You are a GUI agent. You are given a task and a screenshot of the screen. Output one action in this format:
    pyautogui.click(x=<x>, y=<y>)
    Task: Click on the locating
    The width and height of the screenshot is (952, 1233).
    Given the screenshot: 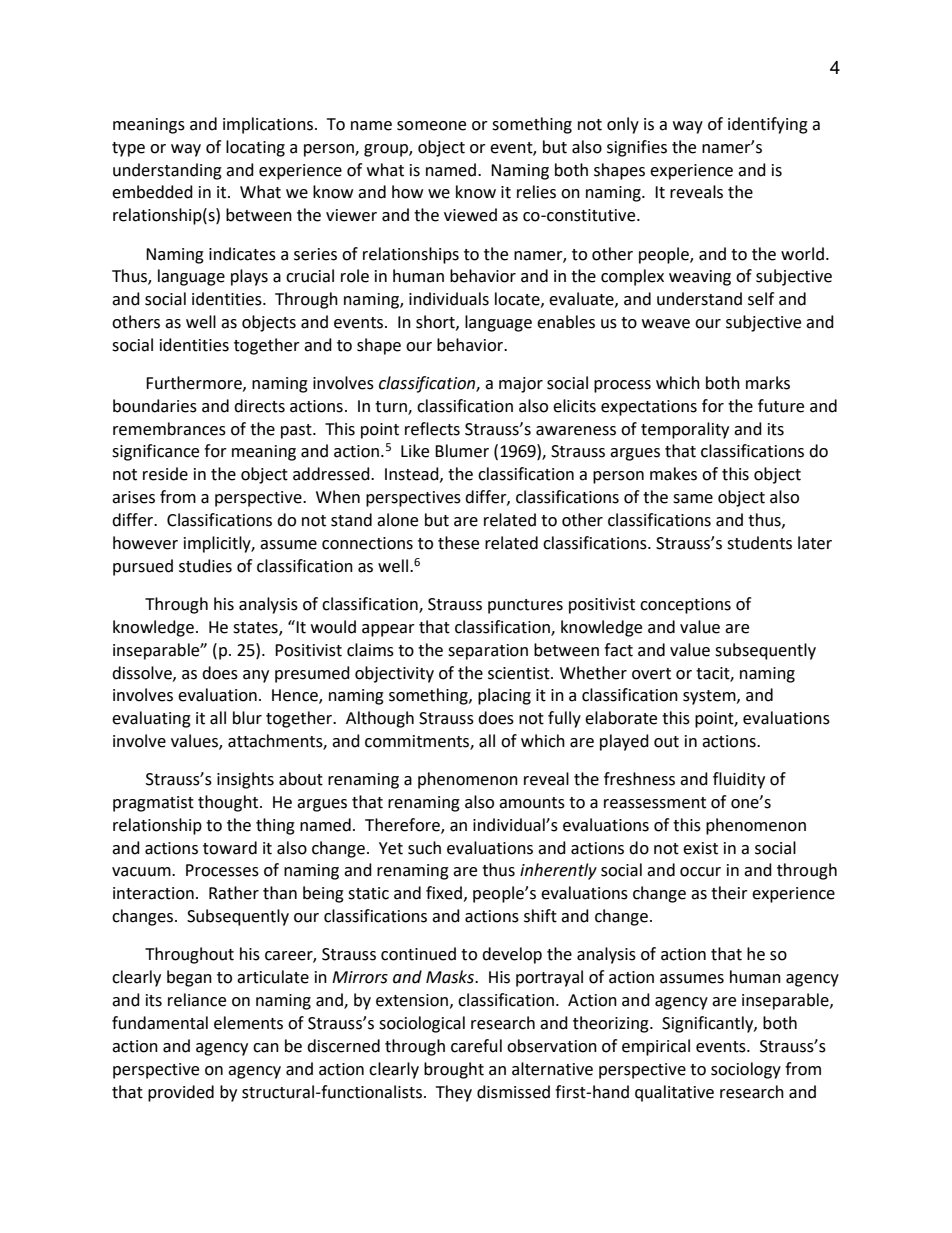 What is the action you would take?
    pyautogui.click(x=255, y=148)
